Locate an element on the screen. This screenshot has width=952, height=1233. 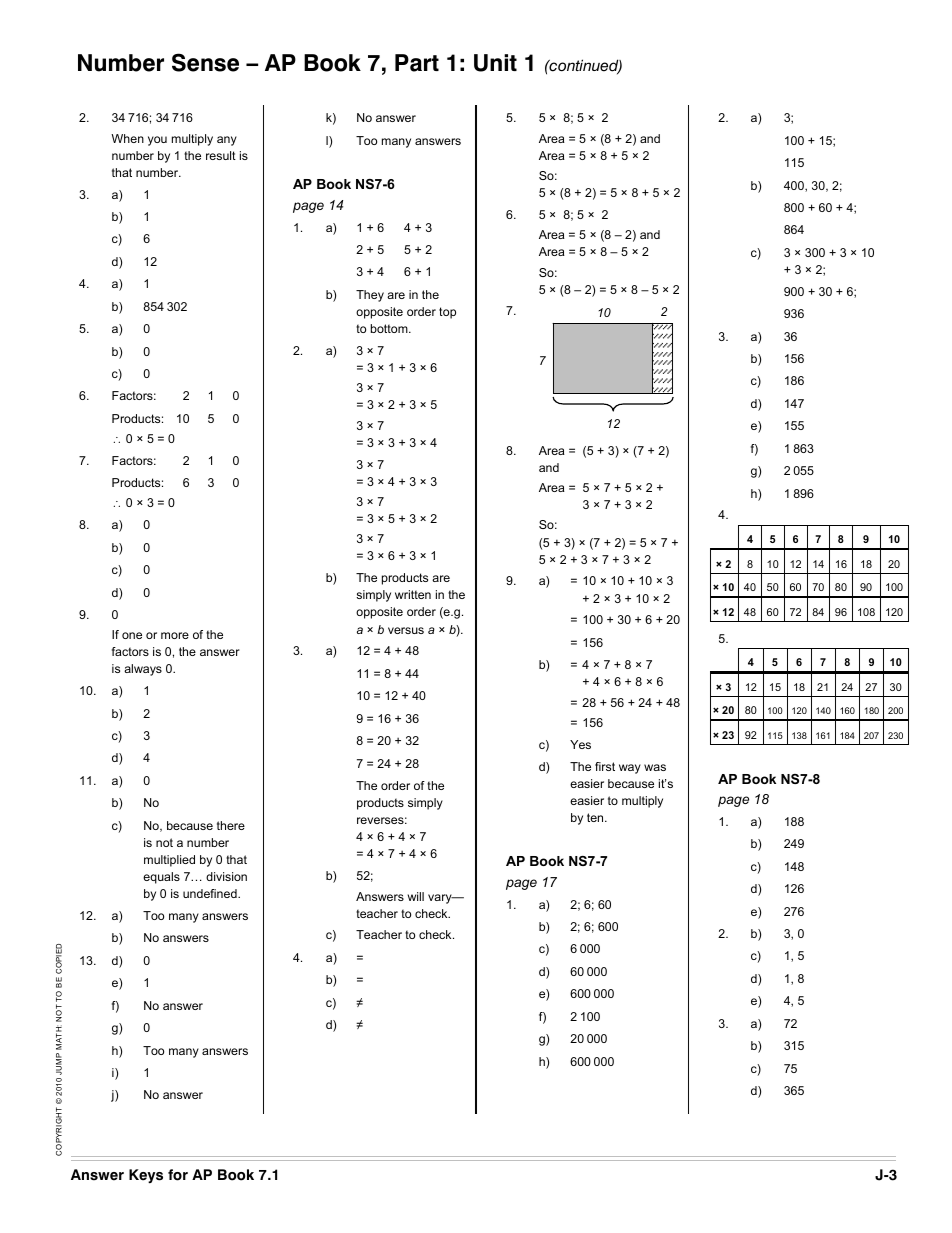
more is located at coordinates (175, 635).
